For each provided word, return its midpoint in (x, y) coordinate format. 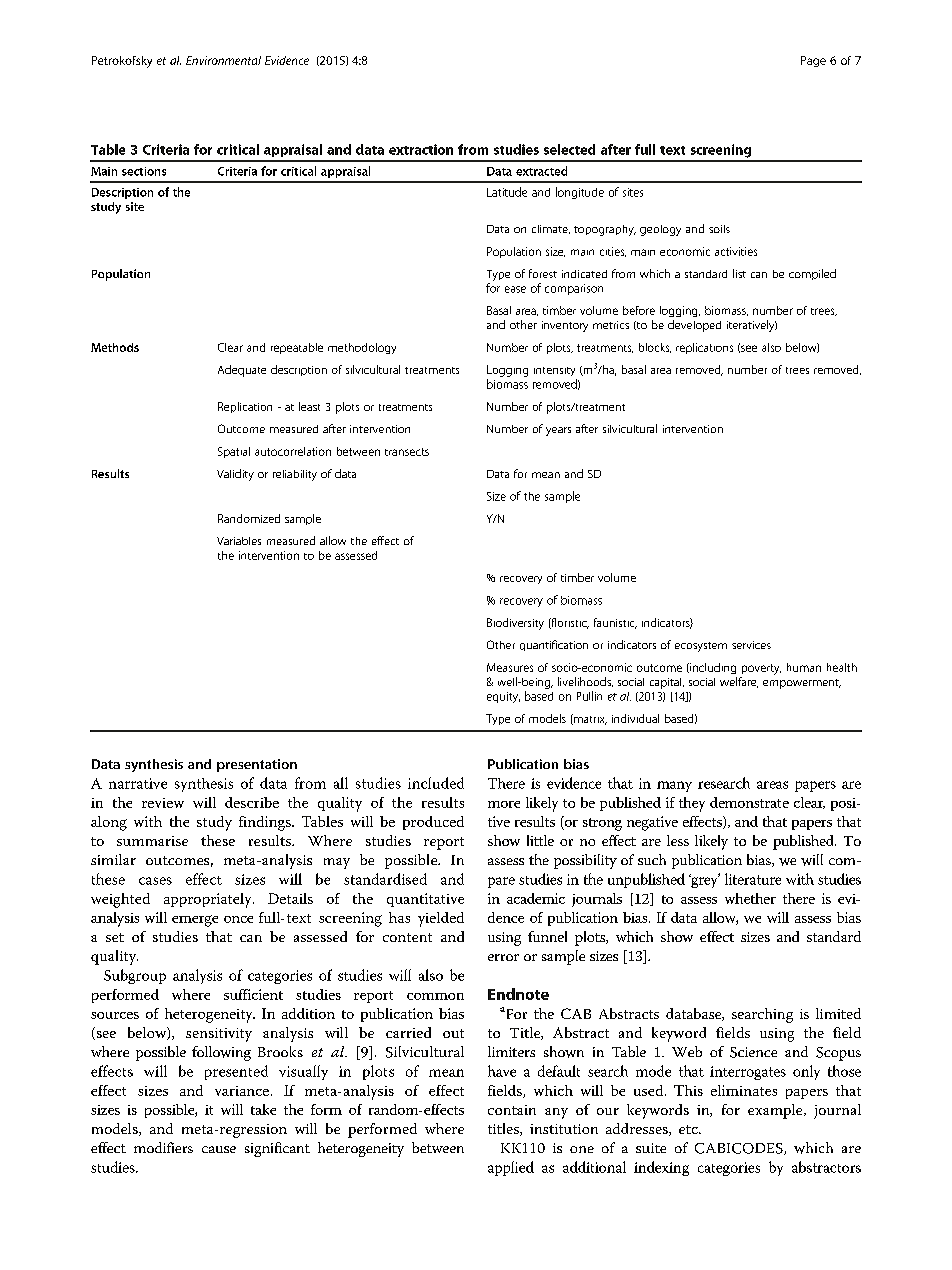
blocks (655, 348)
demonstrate (749, 802)
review (163, 803)
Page (813, 61)
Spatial (234, 452)
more (504, 804)
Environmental (223, 60)
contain (512, 1110)
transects (407, 452)
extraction (421, 149)
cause (219, 1149)
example (776, 1111)
